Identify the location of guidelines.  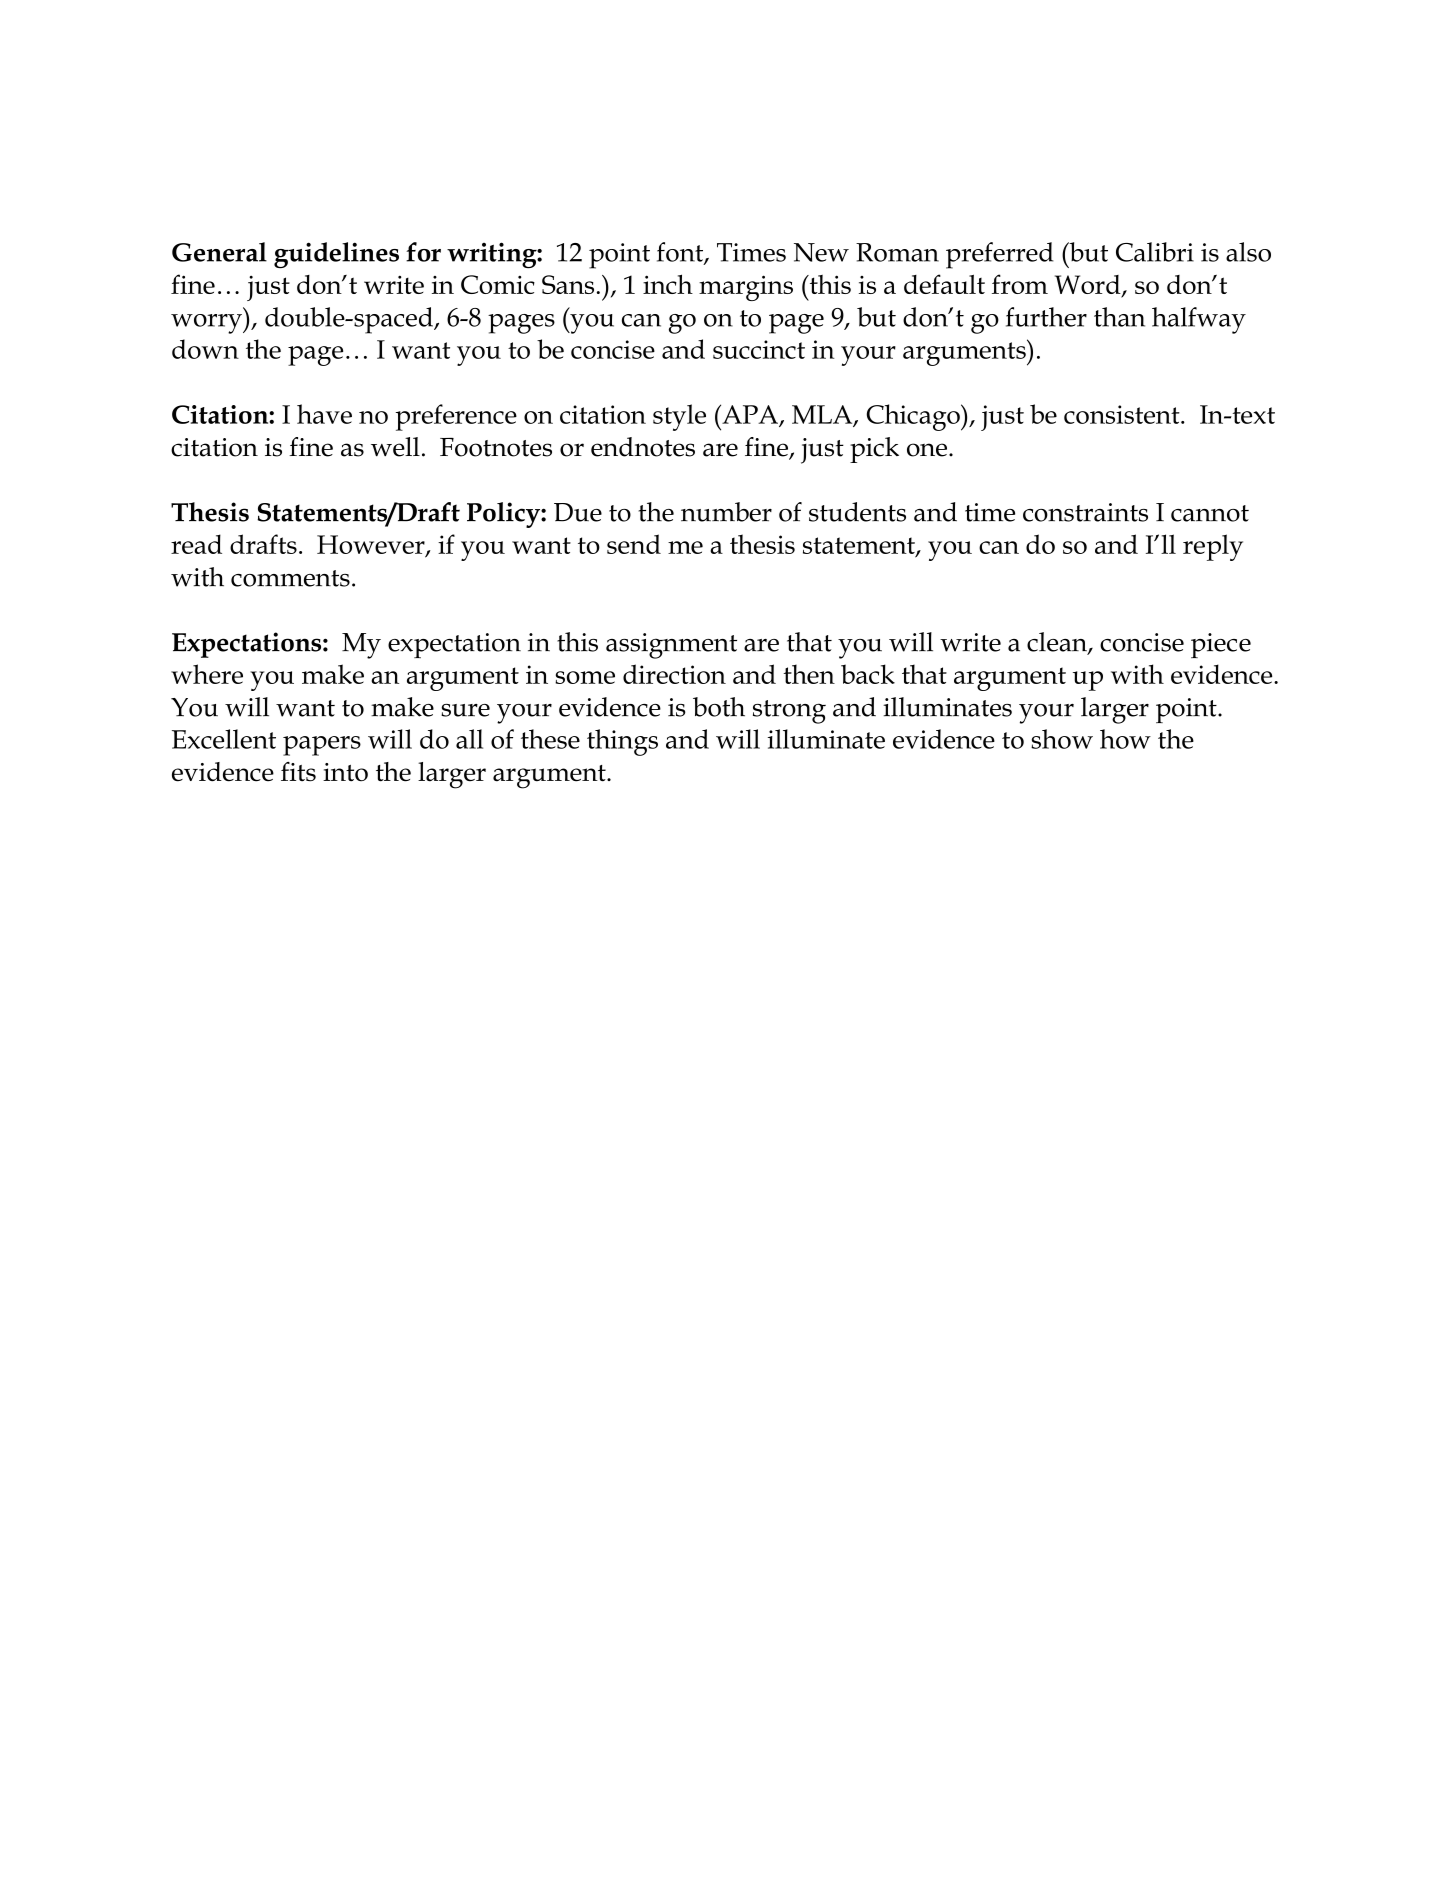
(336, 255).
